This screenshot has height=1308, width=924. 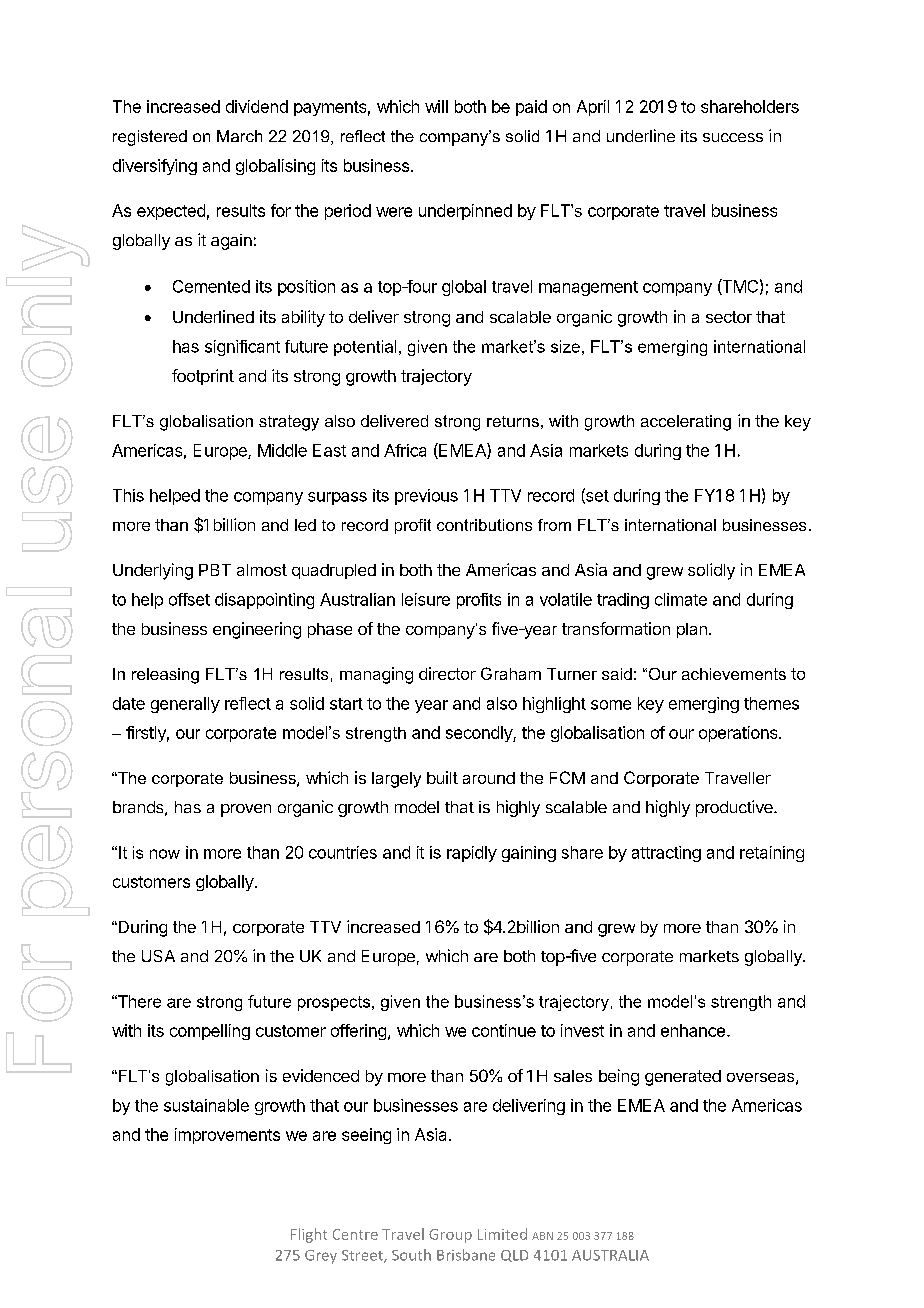 I want to click on improvements, so click(x=227, y=1136).
